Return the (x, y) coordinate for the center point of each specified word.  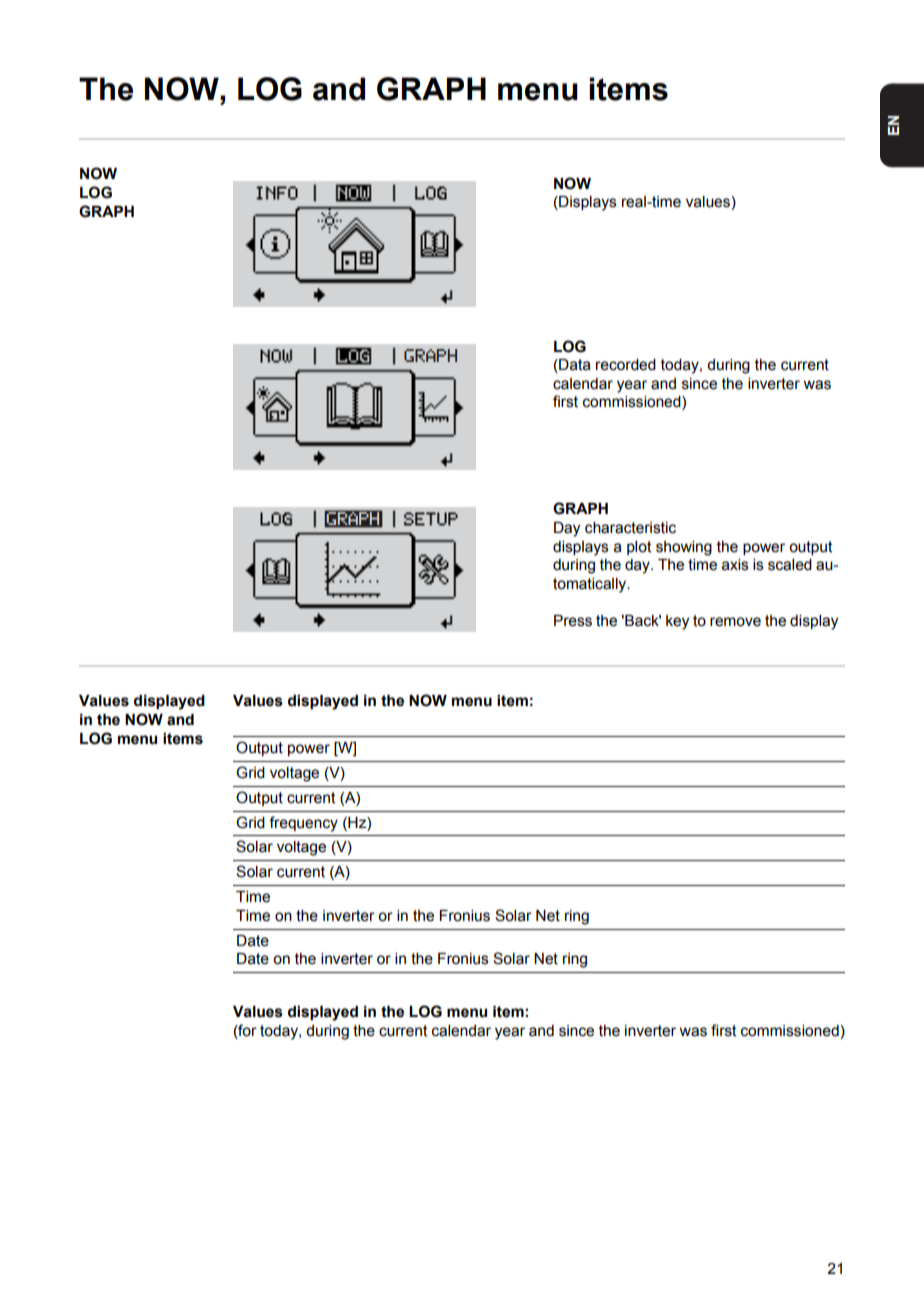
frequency (303, 824)
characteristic (630, 528)
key (677, 622)
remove (735, 622)
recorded (626, 365)
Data (574, 366)
